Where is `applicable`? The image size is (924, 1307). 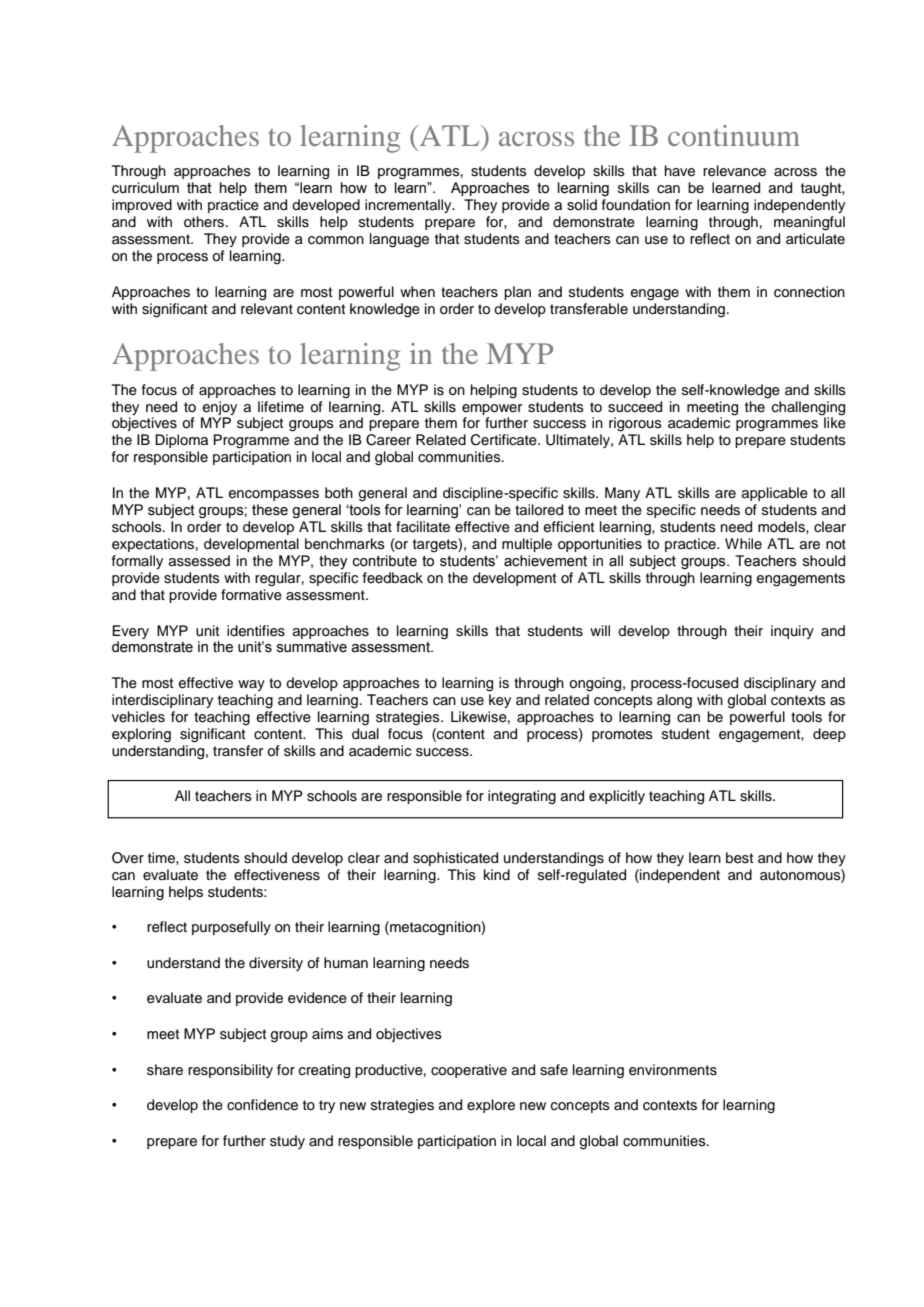 applicable is located at coordinates (775, 494).
